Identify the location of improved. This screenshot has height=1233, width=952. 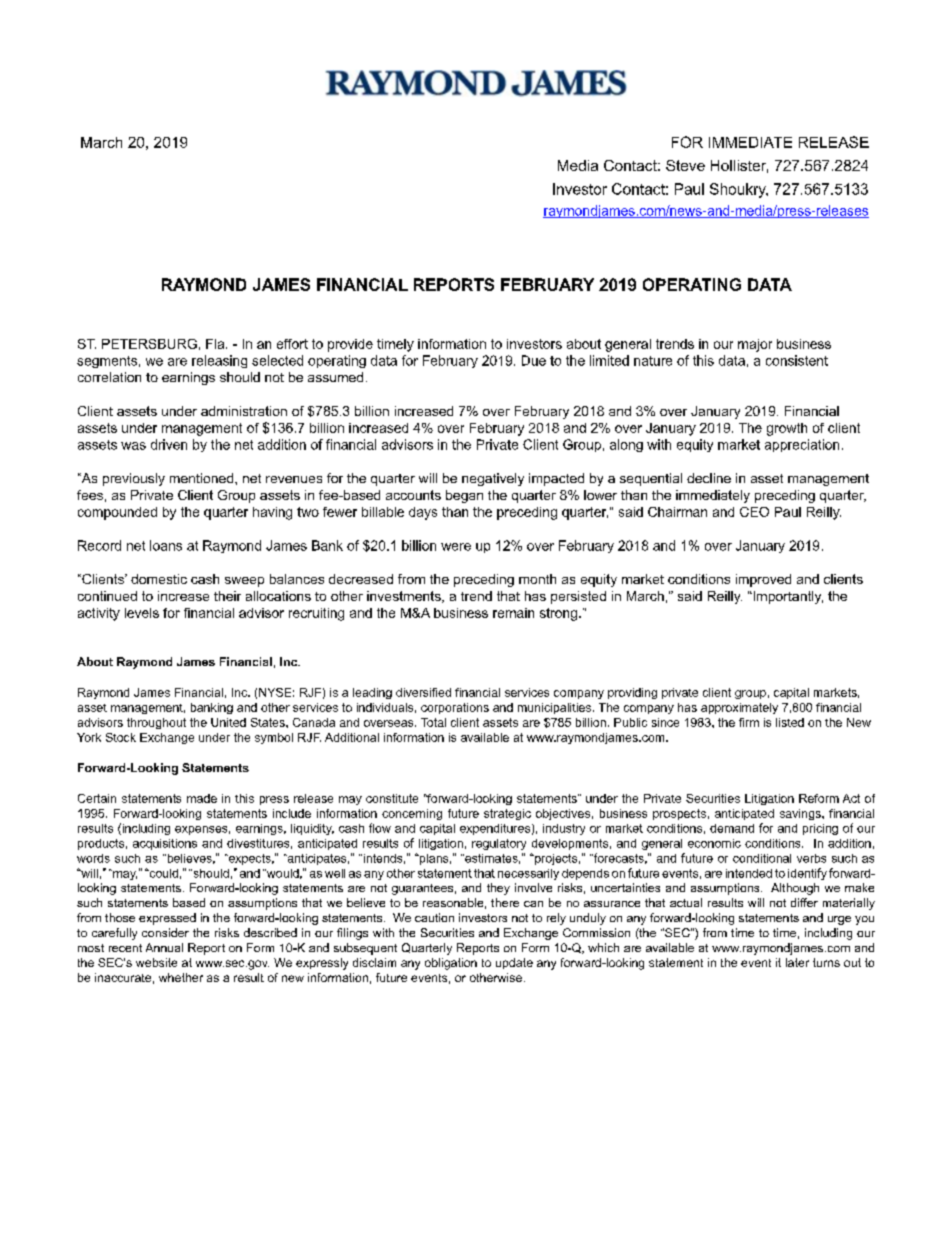
(763, 580).
